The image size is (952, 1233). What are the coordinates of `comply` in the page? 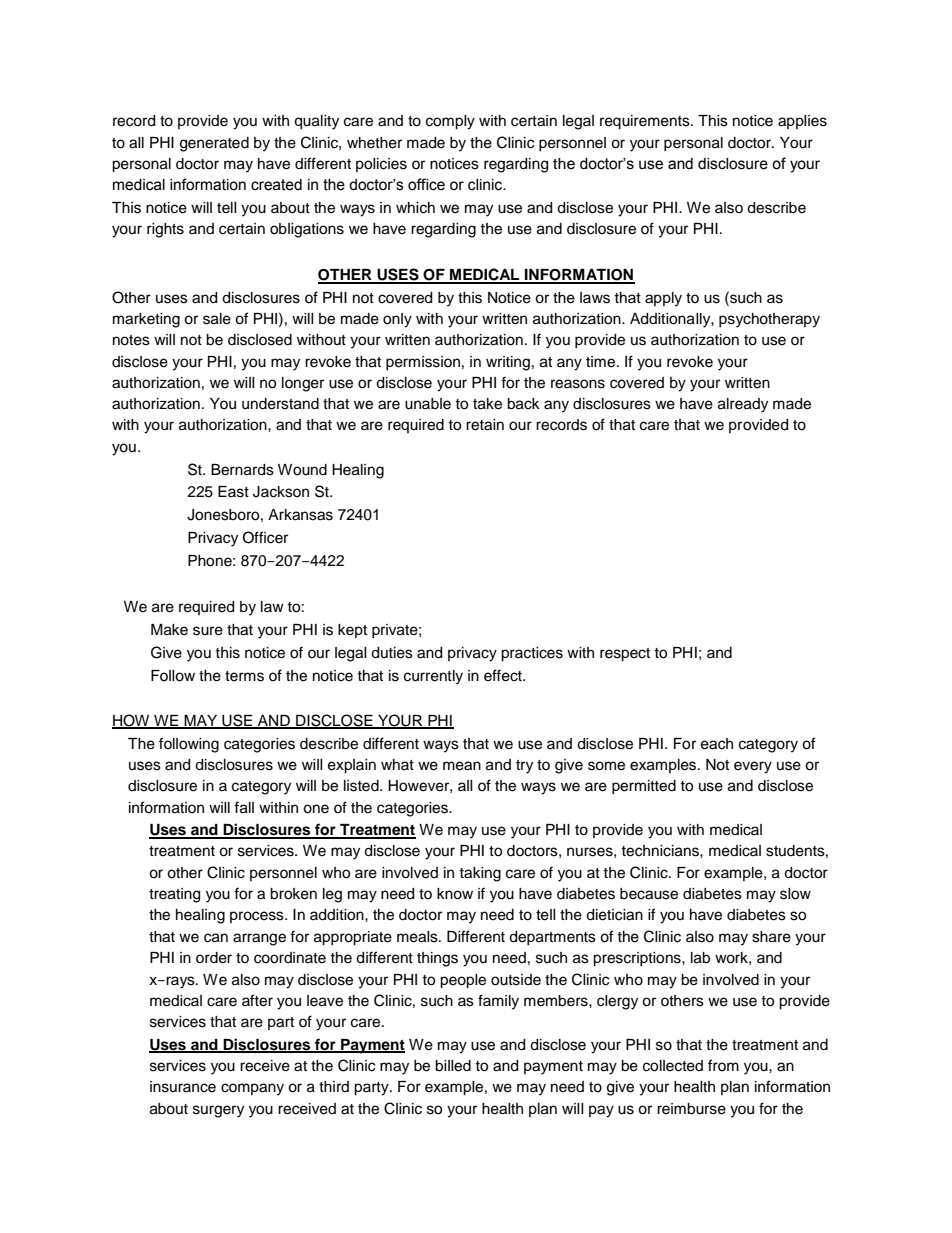 It's located at (450, 122).
